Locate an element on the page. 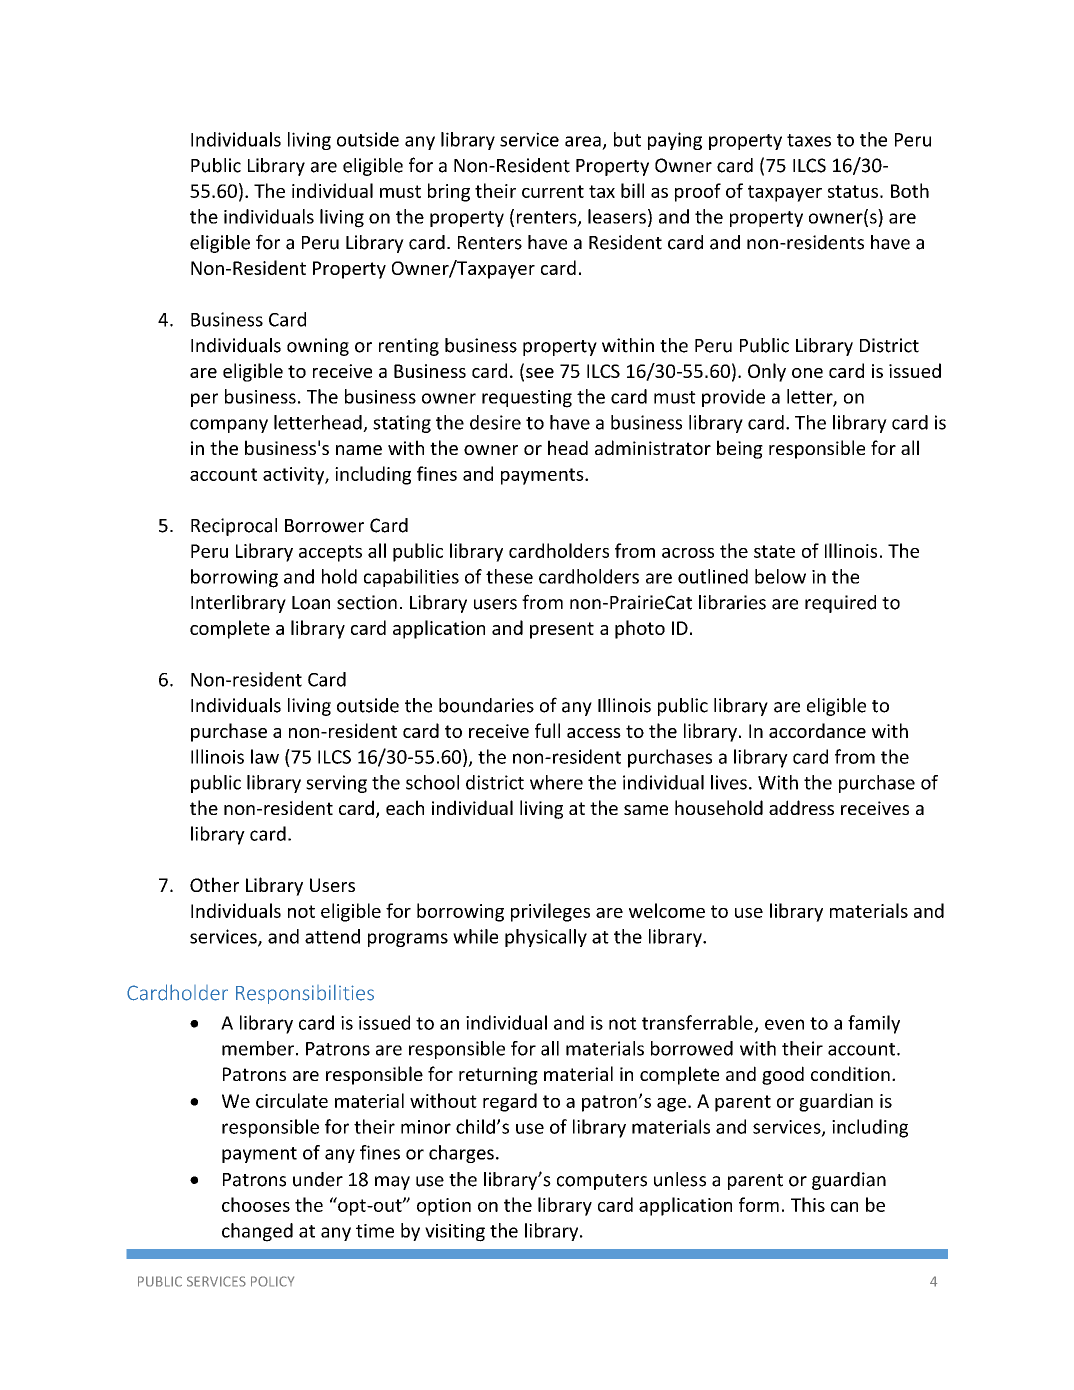  changed is located at coordinates (257, 1232).
